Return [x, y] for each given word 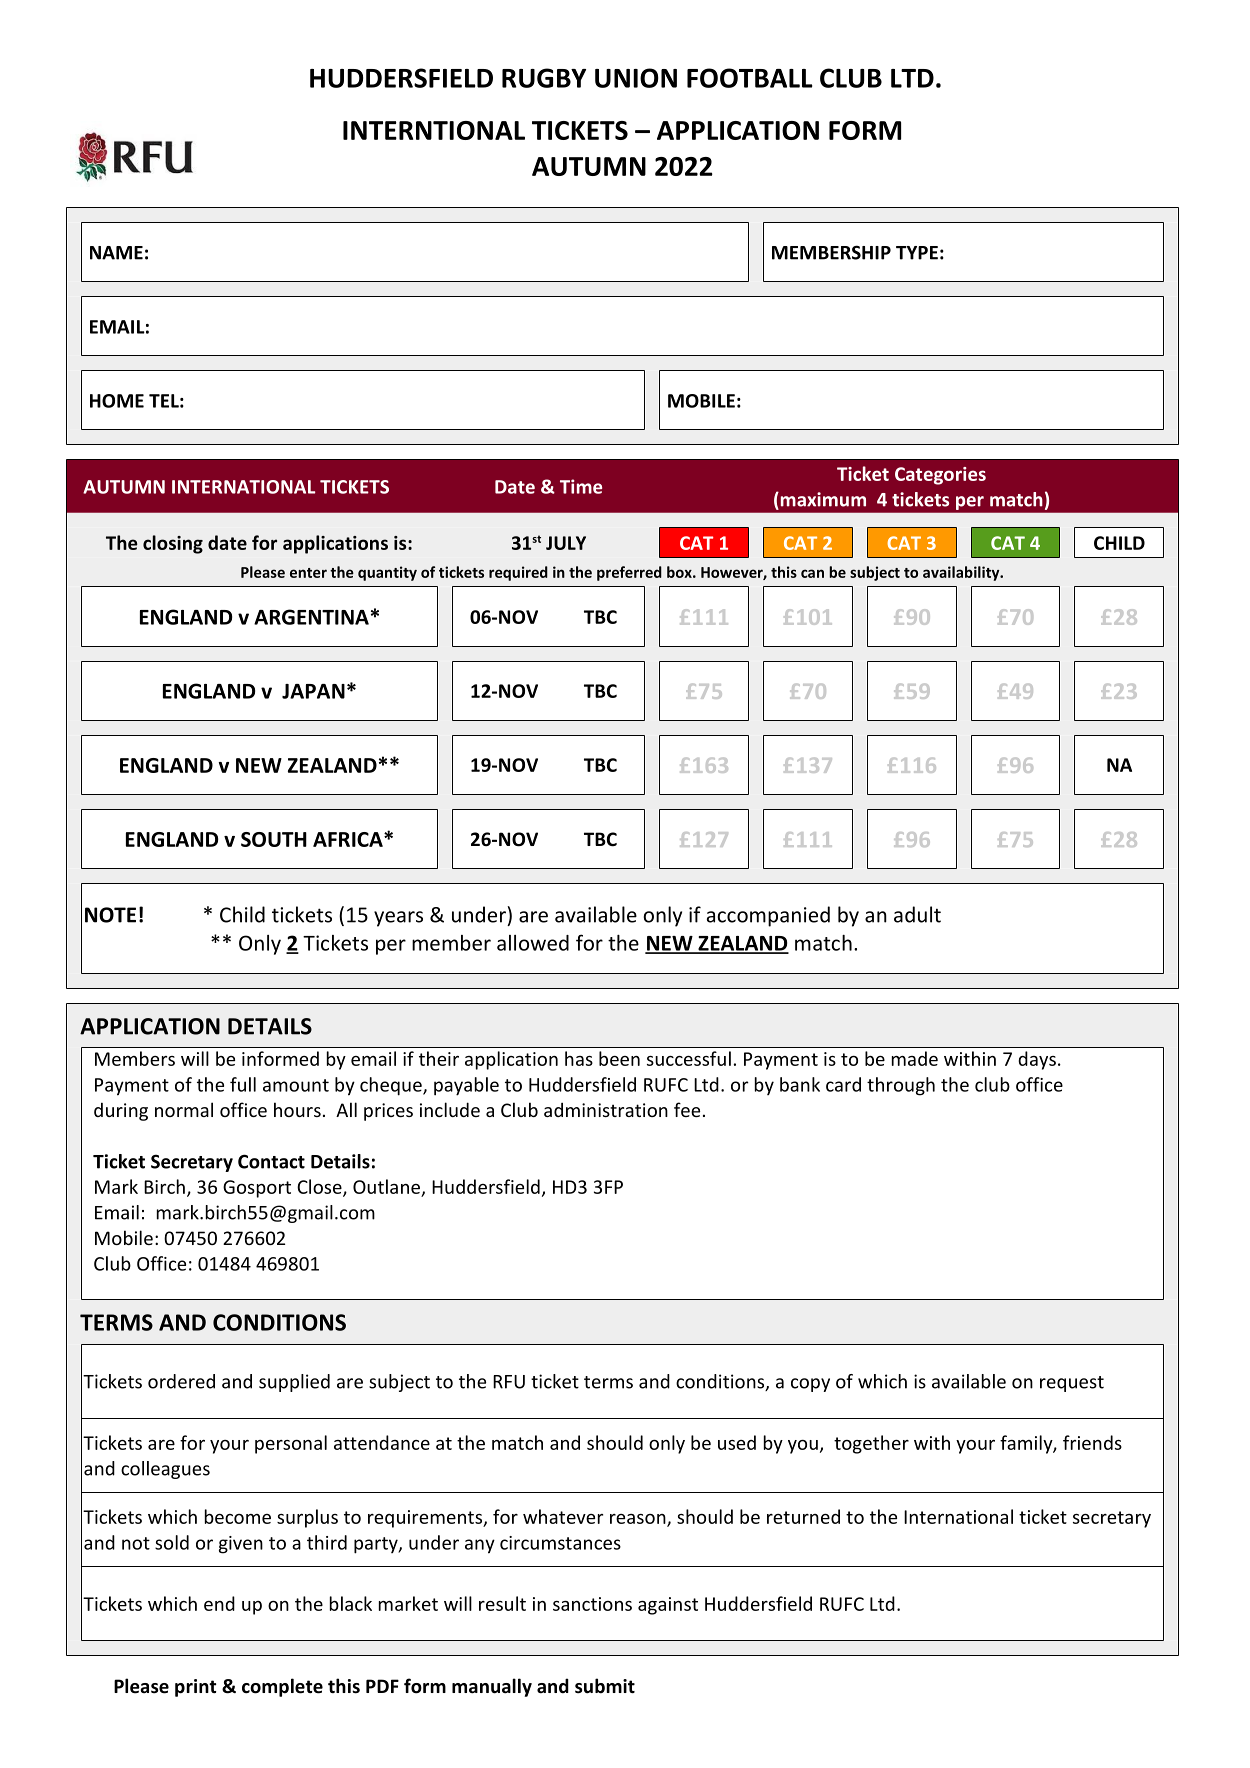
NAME [116, 253]
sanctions [592, 1604]
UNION [636, 78]
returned [803, 1516]
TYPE [917, 253]
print [195, 1688]
